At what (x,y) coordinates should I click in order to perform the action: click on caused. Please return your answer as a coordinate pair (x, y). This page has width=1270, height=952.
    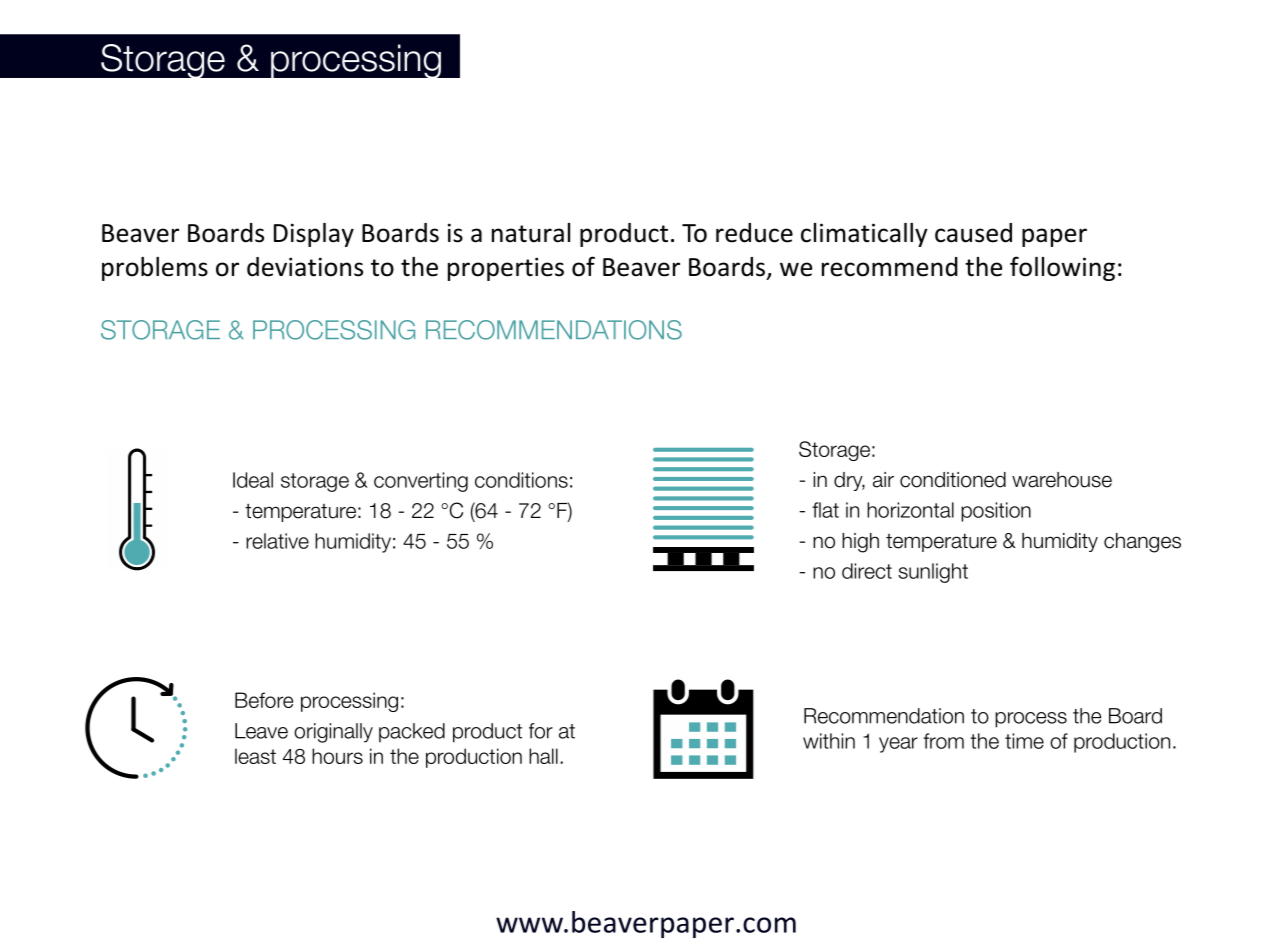
    Looking at the image, I should click on (973, 233).
